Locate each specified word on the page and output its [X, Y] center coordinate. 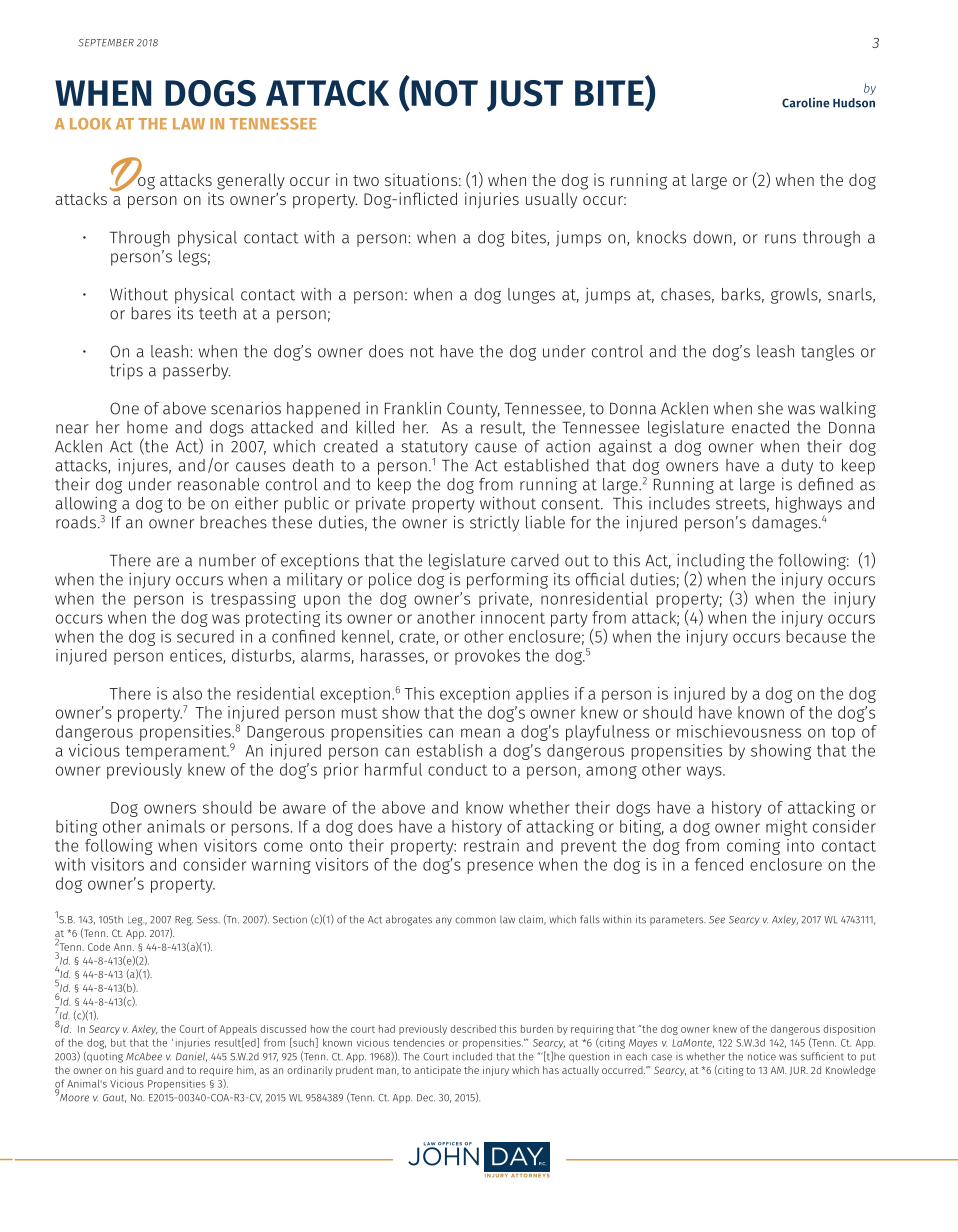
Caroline [806, 102]
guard [150, 1071]
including [711, 562]
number [227, 560]
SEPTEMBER [106, 43]
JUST [525, 96]
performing [507, 581]
